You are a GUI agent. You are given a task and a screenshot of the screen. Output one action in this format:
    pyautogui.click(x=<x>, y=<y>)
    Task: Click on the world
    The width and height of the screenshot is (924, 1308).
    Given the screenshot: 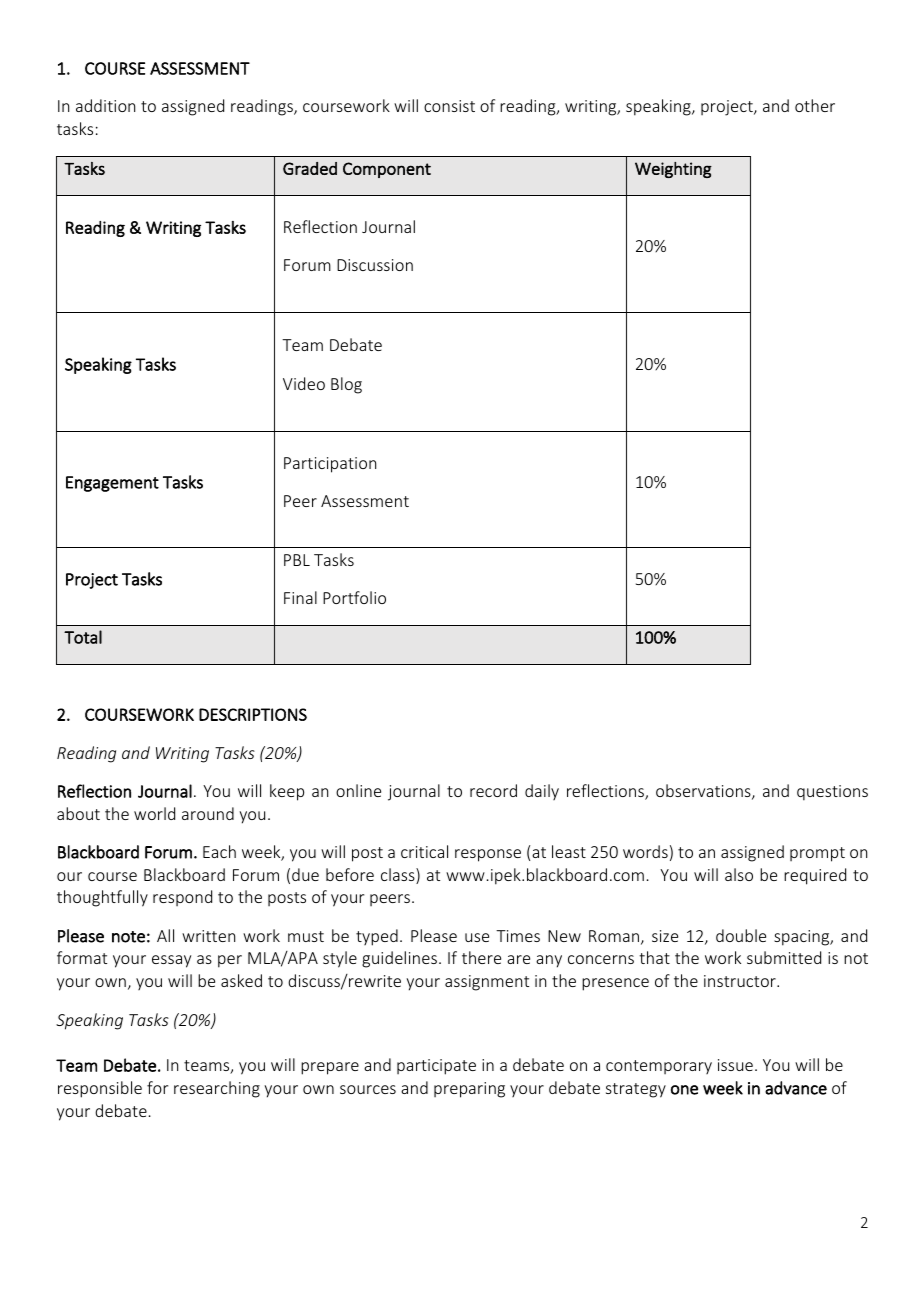 What is the action you would take?
    pyautogui.click(x=154, y=813)
